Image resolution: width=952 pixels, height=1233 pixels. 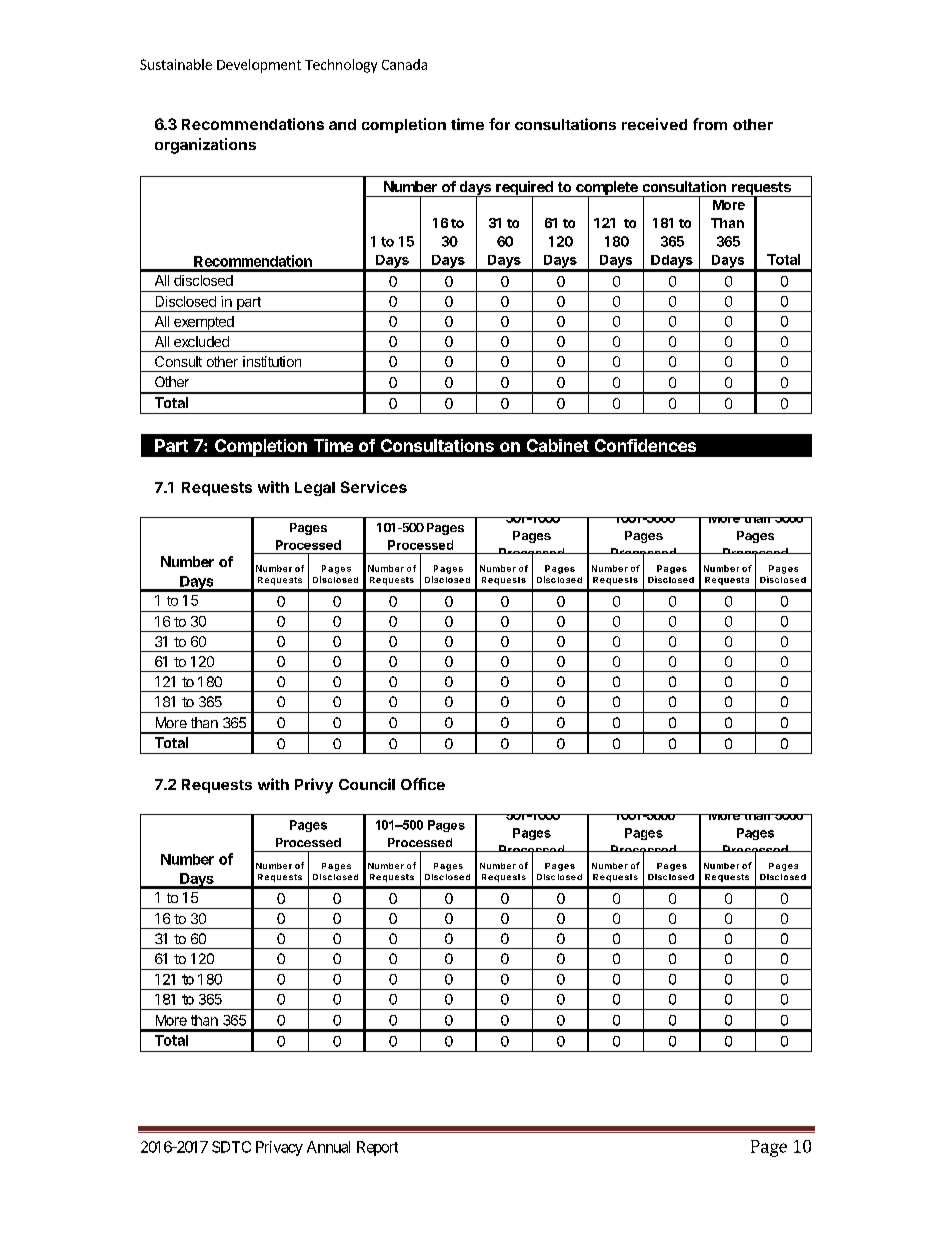 What do you see at coordinates (314, 786) in the screenshot?
I see `Privy` at bounding box center [314, 786].
